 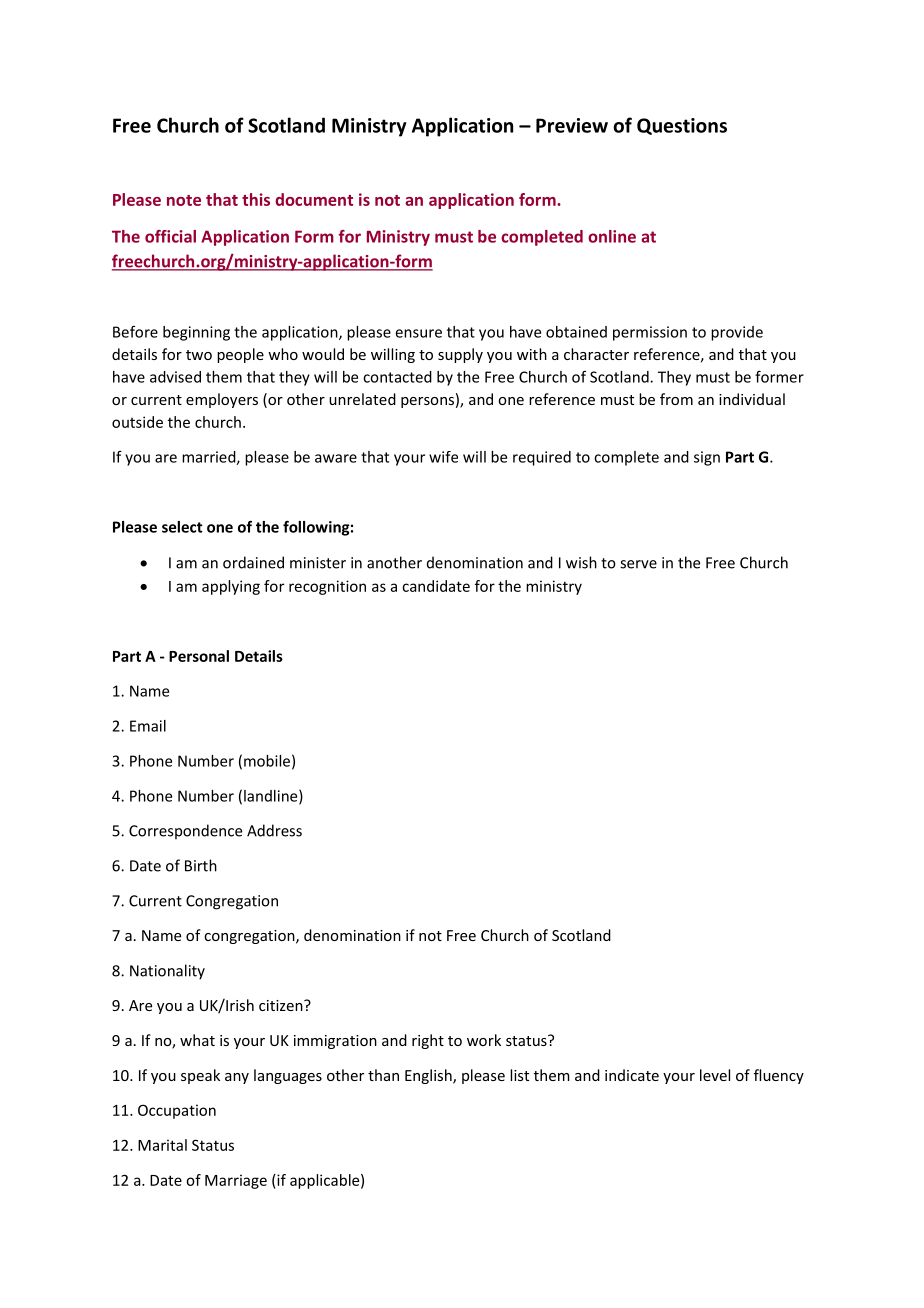 I want to click on level, so click(x=715, y=1075).
